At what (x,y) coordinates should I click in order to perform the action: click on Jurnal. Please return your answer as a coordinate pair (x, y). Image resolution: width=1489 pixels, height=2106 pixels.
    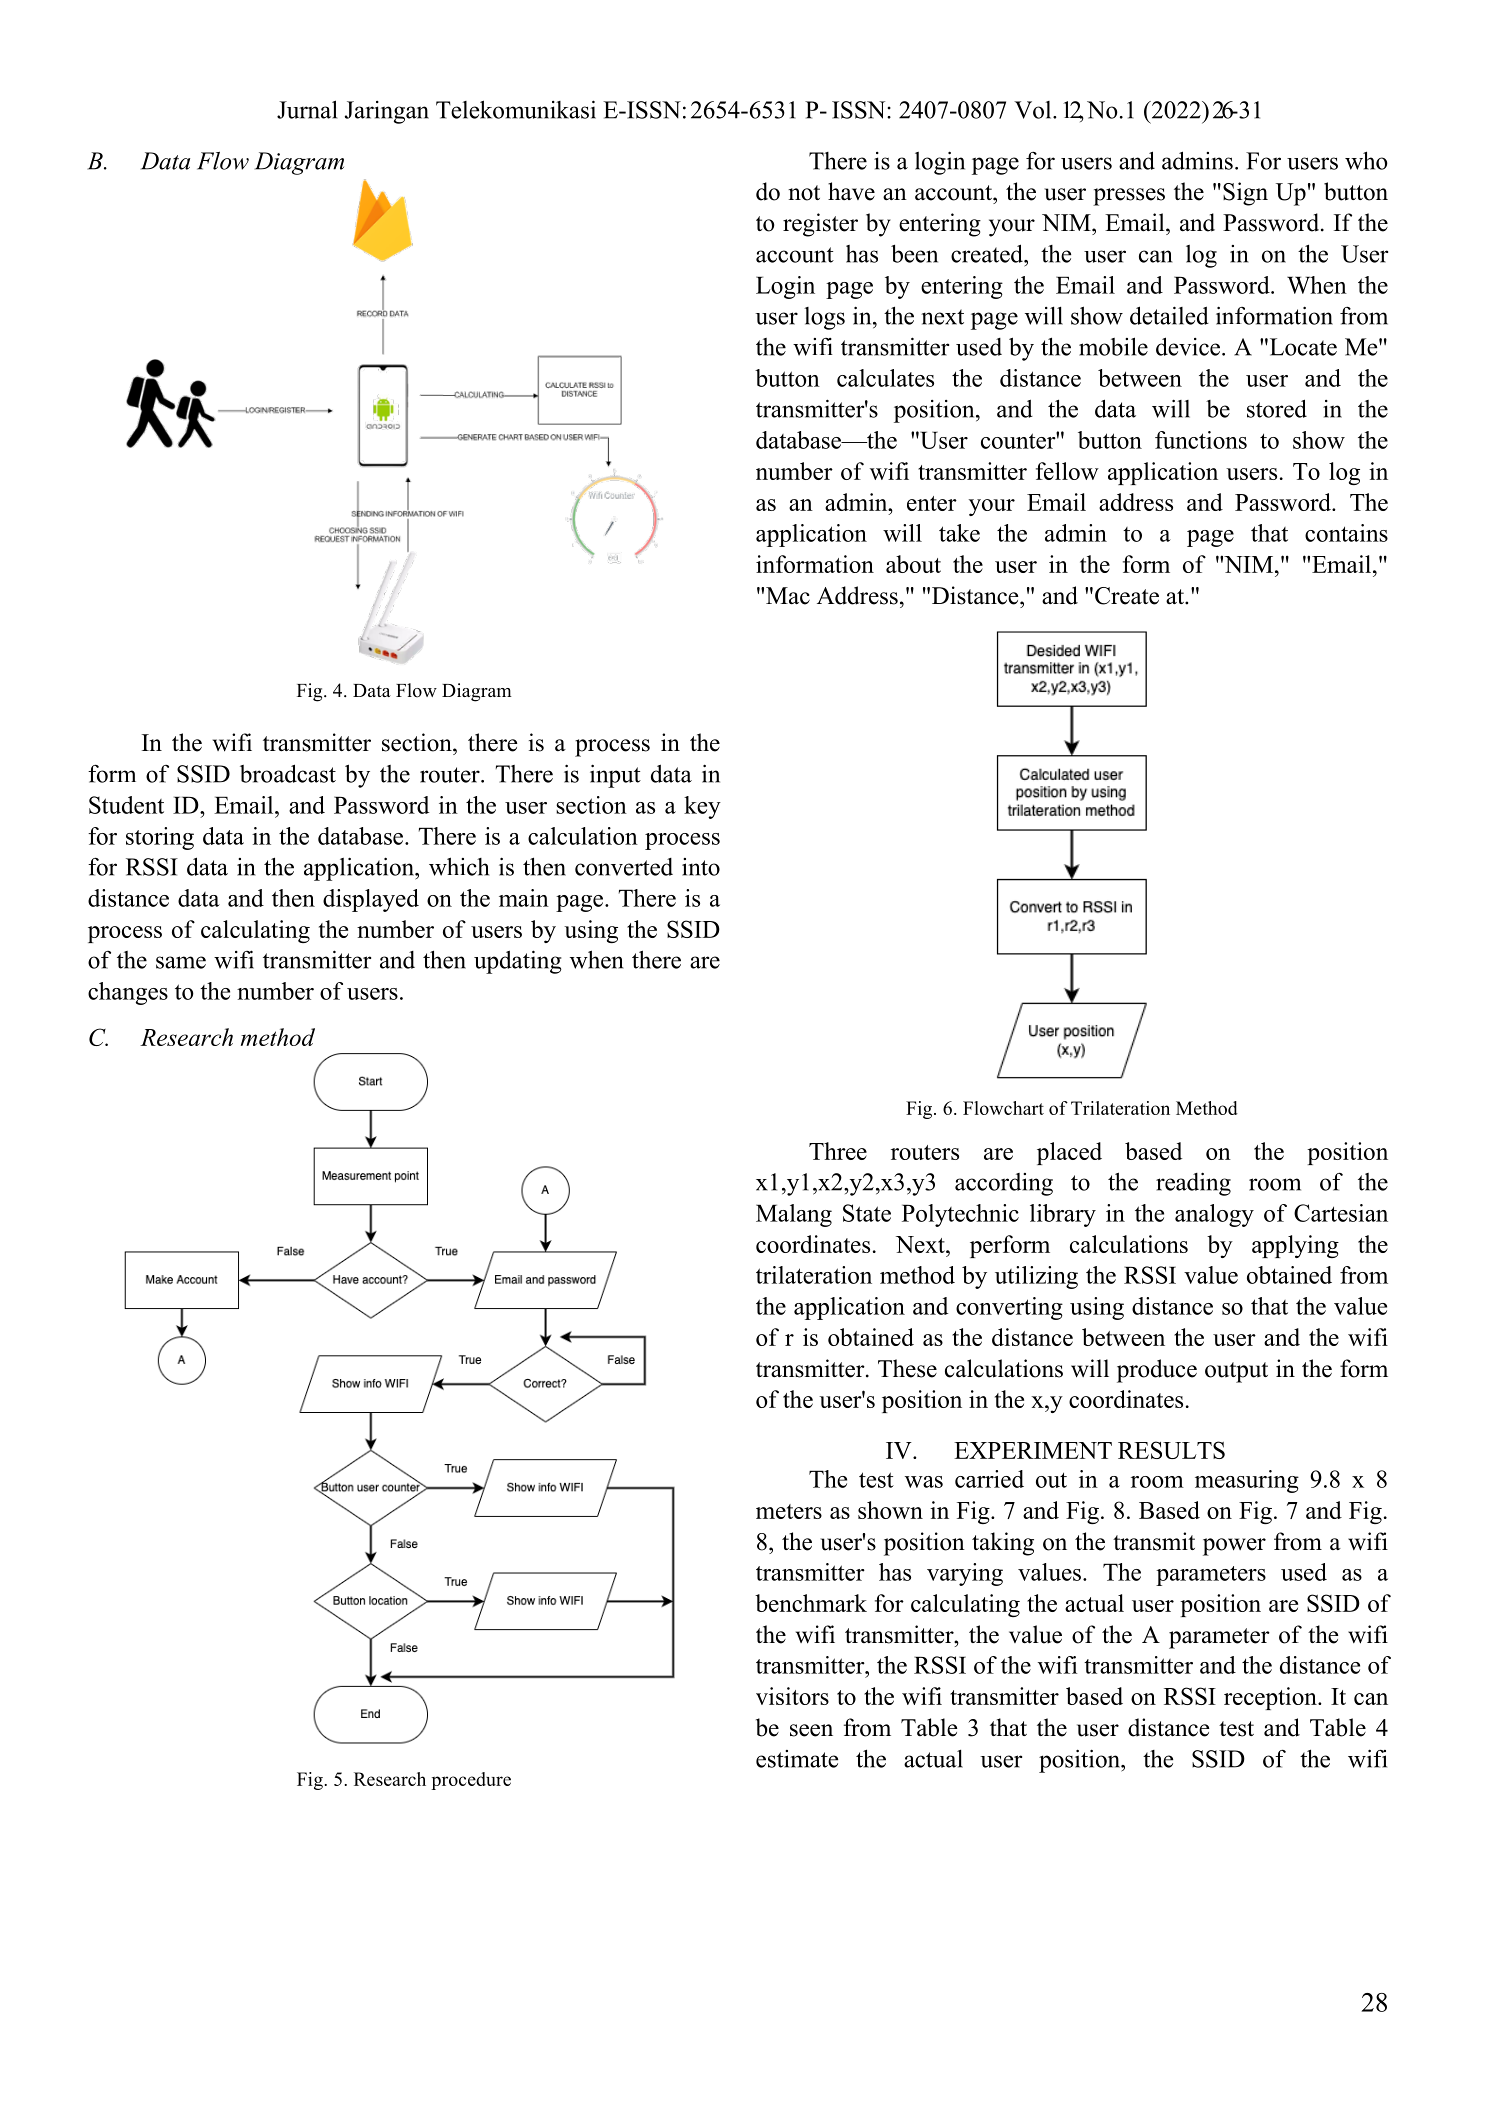
    Looking at the image, I should click on (307, 109).
